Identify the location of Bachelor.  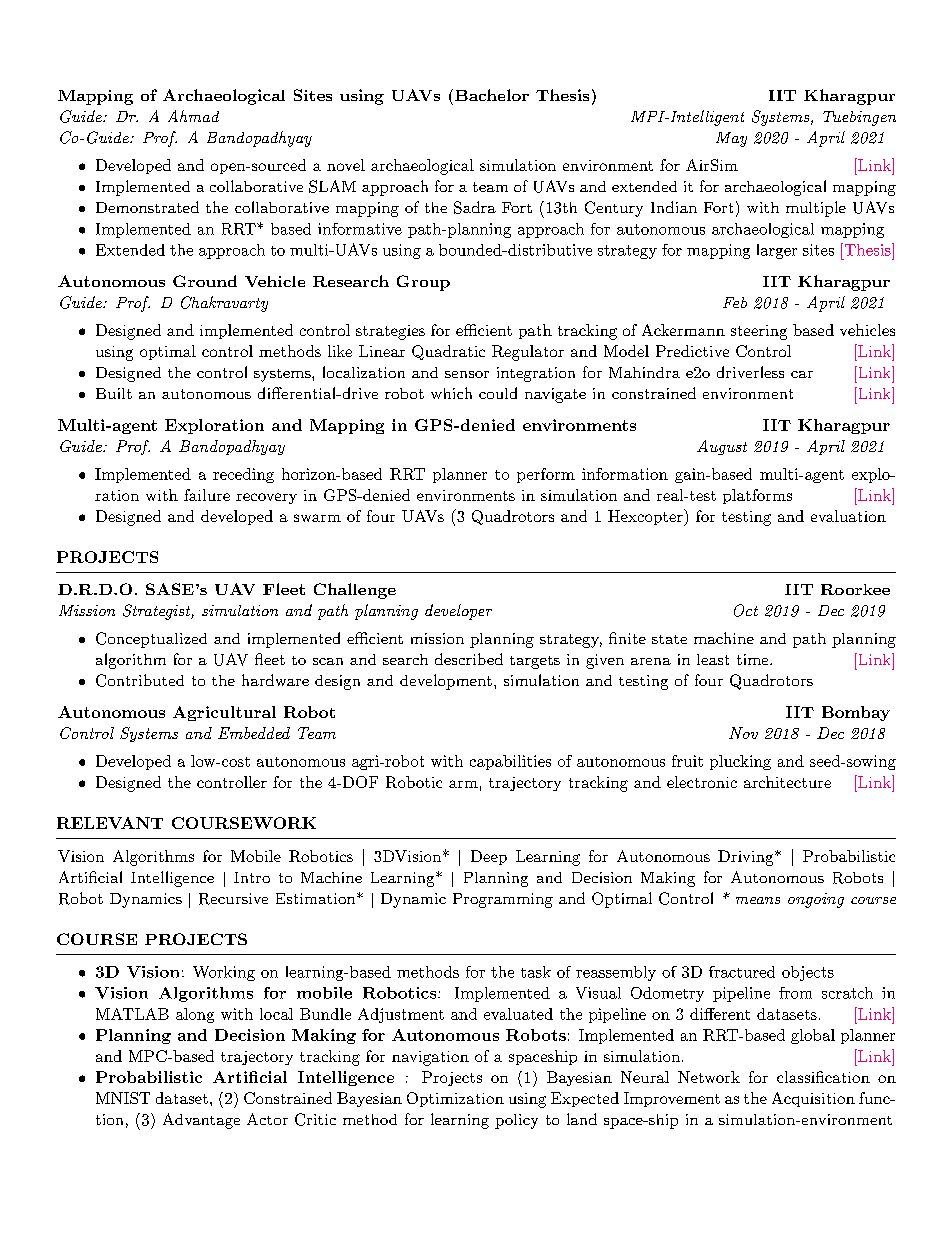
(492, 95).
